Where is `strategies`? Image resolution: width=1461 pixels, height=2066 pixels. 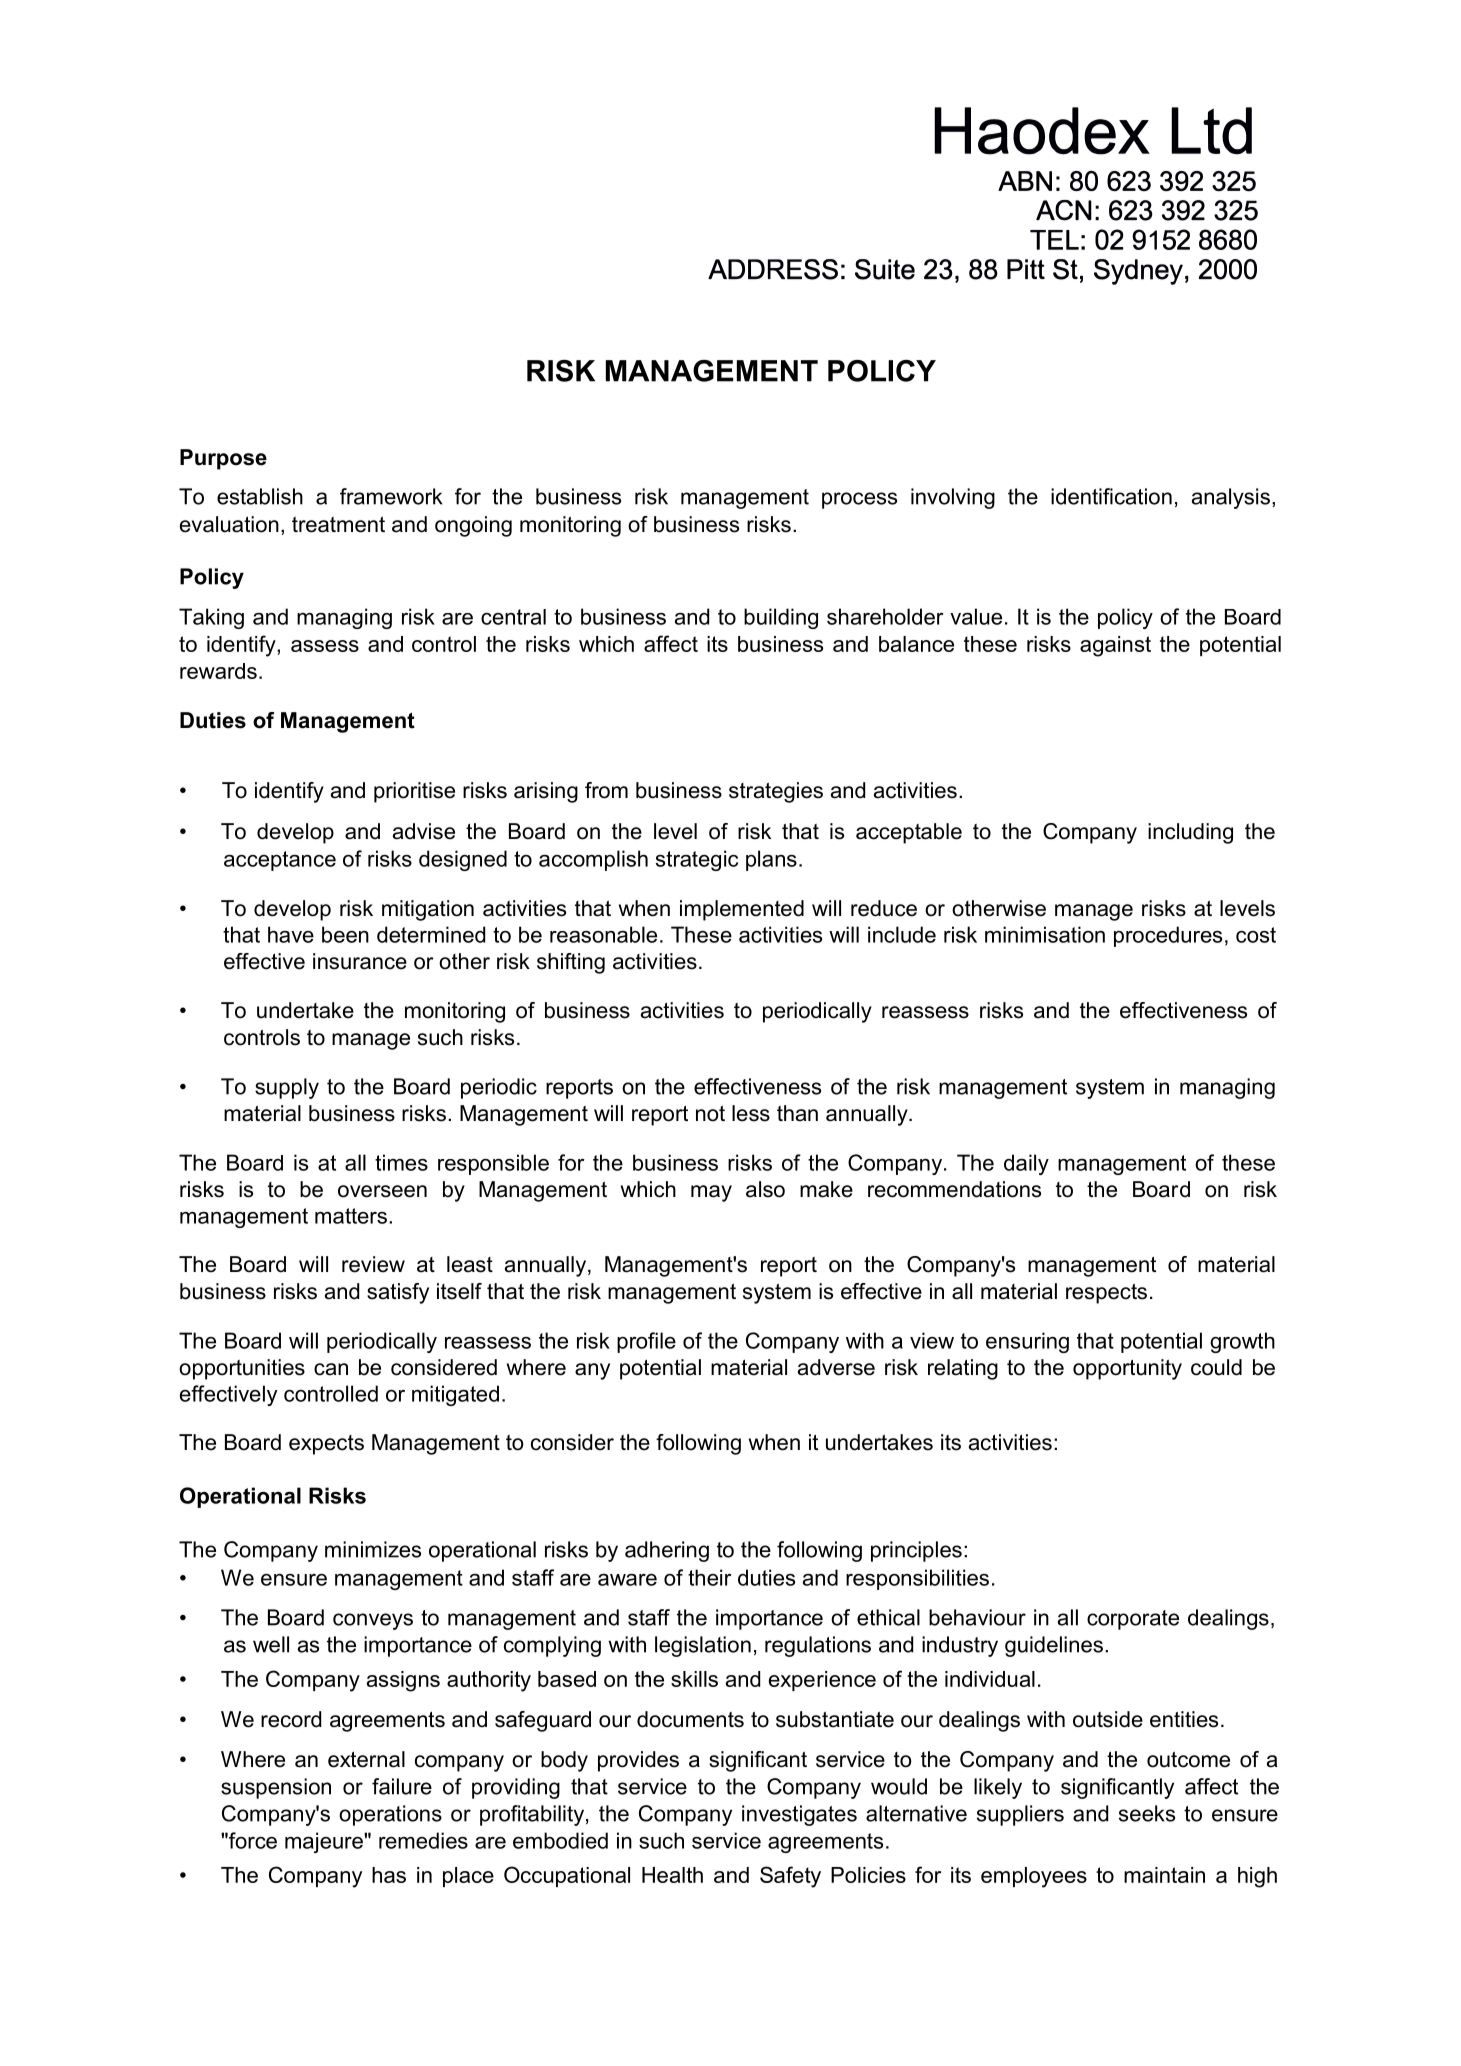
strategies is located at coordinates (776, 792).
